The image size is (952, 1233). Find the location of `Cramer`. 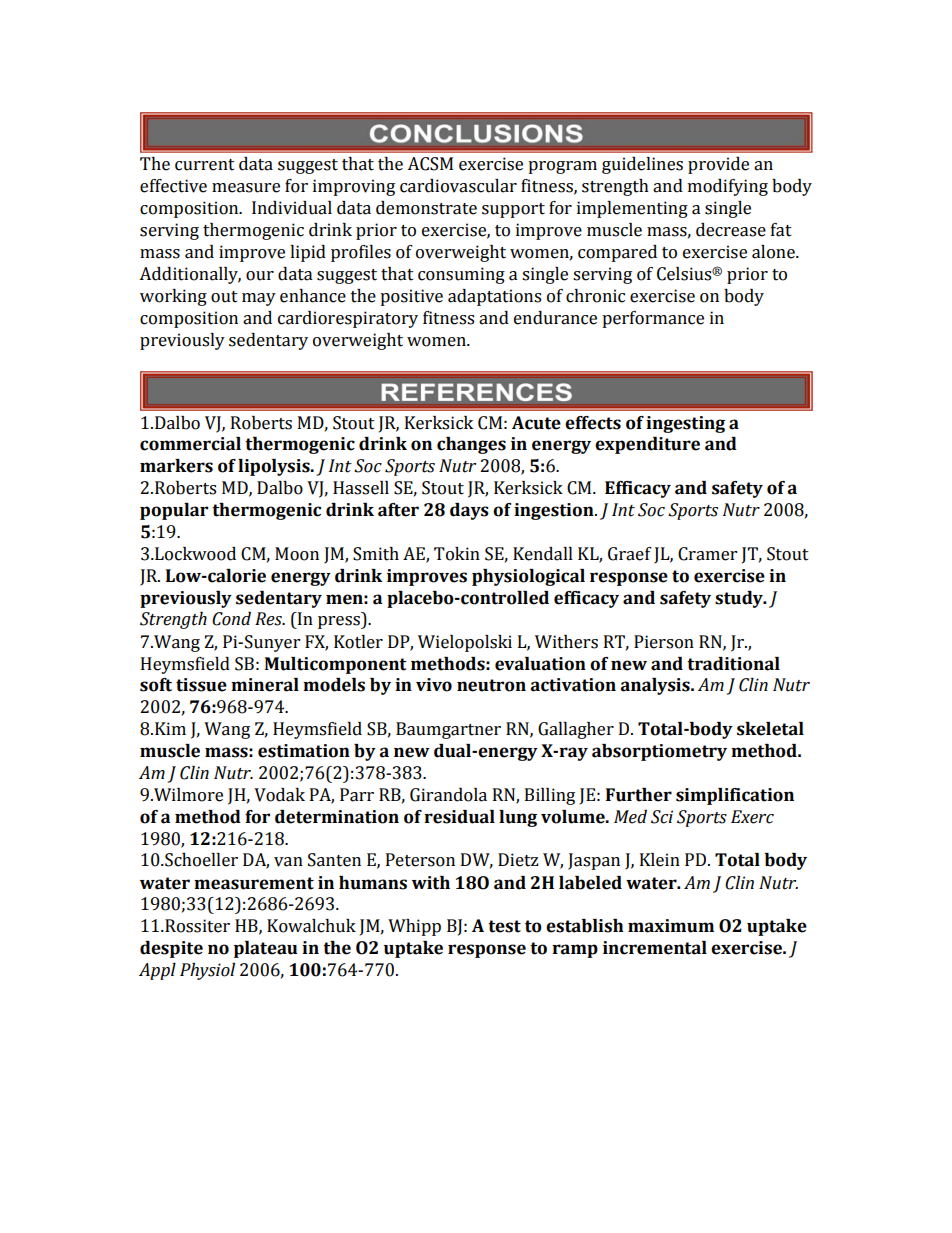

Cramer is located at coordinates (707, 554).
